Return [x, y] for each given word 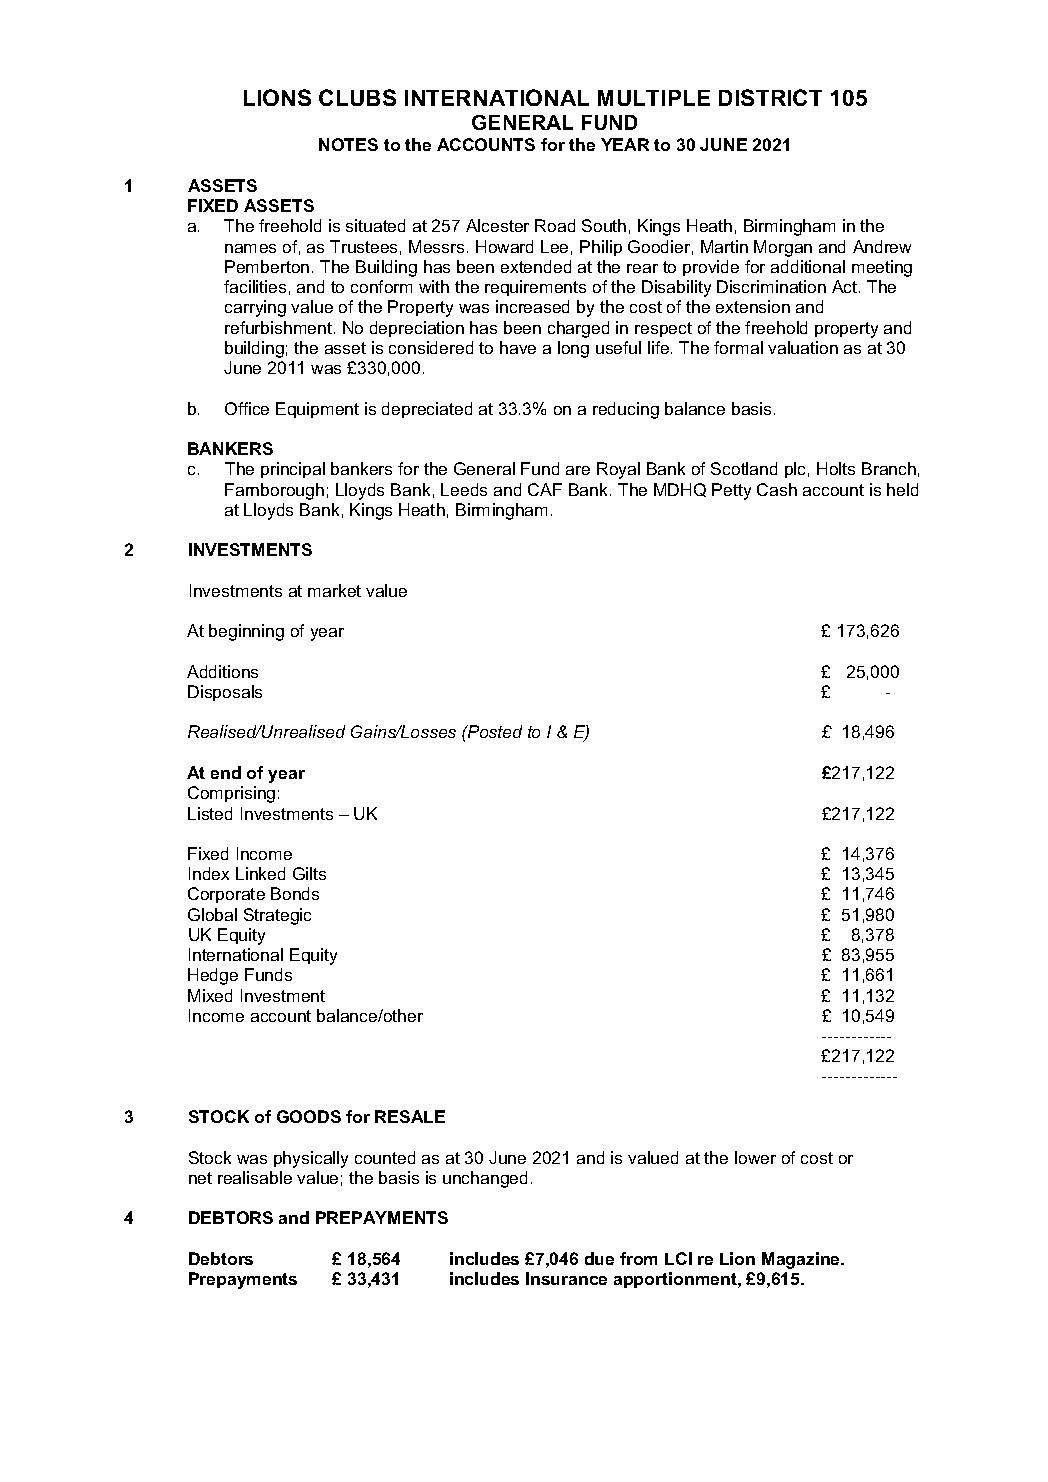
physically [311, 1159]
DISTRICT [770, 97]
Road [555, 225]
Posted [494, 731]
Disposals [225, 693]
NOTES [348, 144]
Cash [777, 489]
